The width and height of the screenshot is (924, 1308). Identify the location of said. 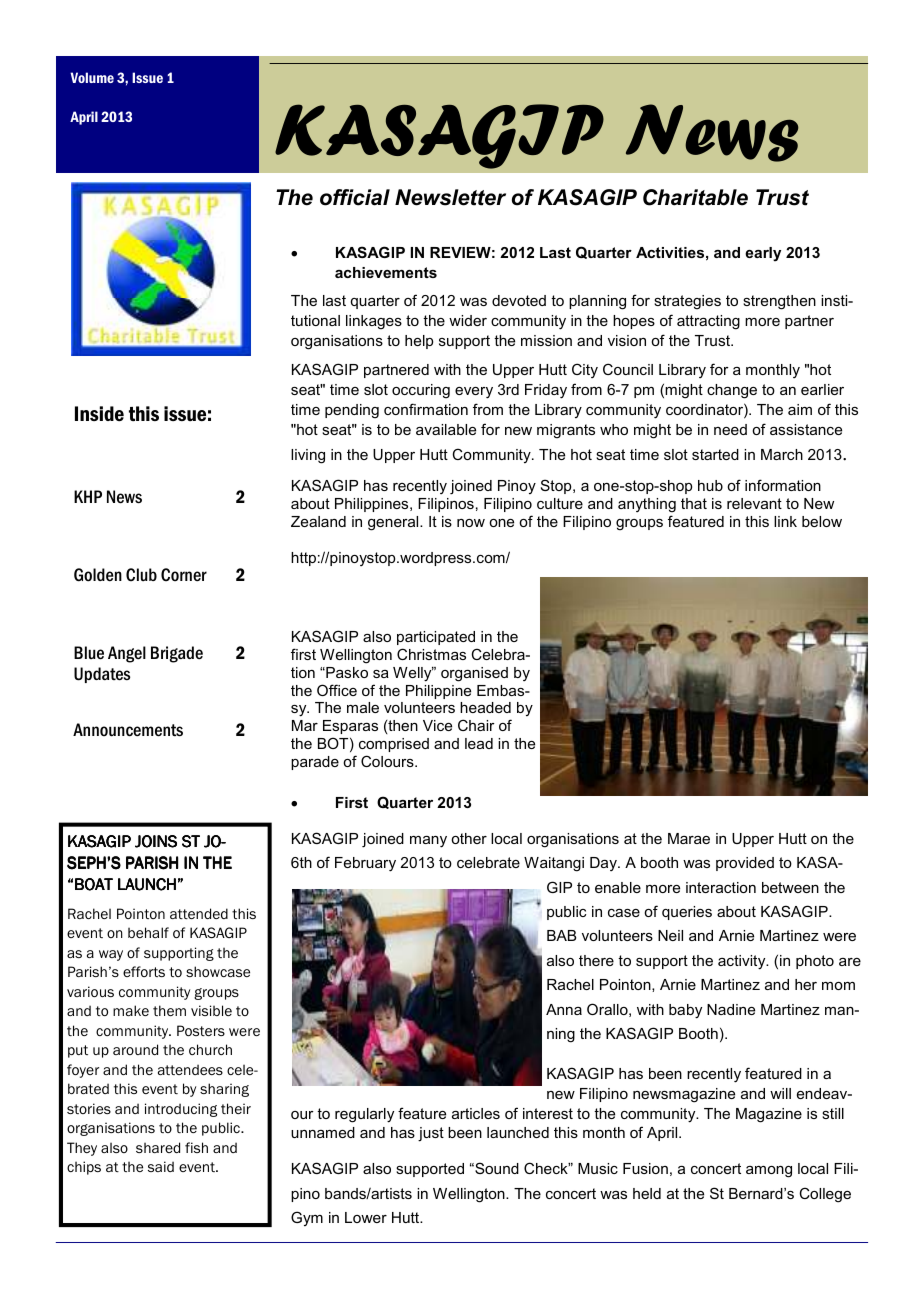
(161, 1166).
